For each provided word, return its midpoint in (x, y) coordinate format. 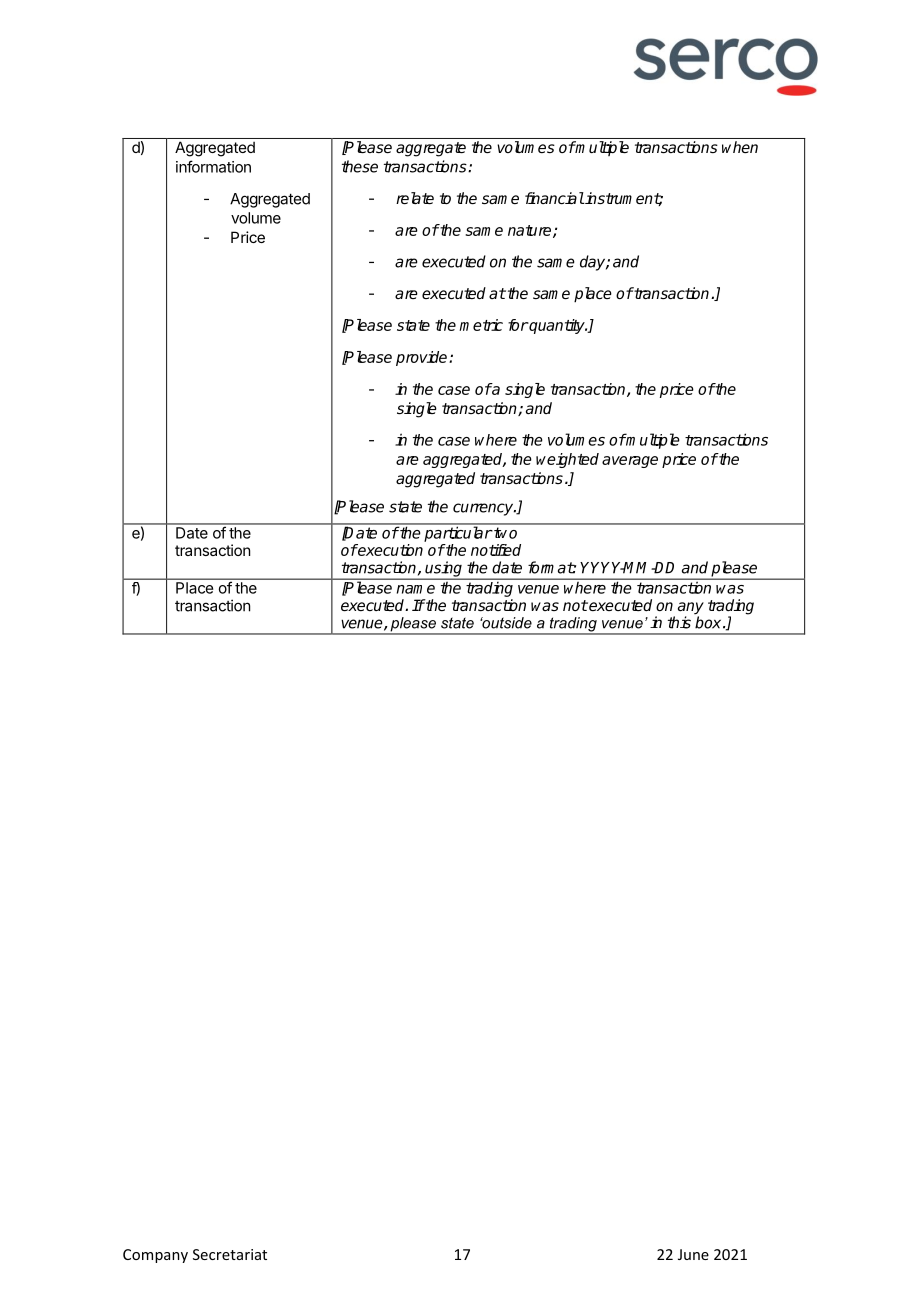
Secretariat (230, 1254)
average (630, 462)
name (416, 589)
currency (484, 509)
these (360, 166)
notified (496, 550)
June (693, 1254)
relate (415, 198)
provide (423, 358)
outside (506, 623)
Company (155, 1256)
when (740, 147)
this (679, 622)
